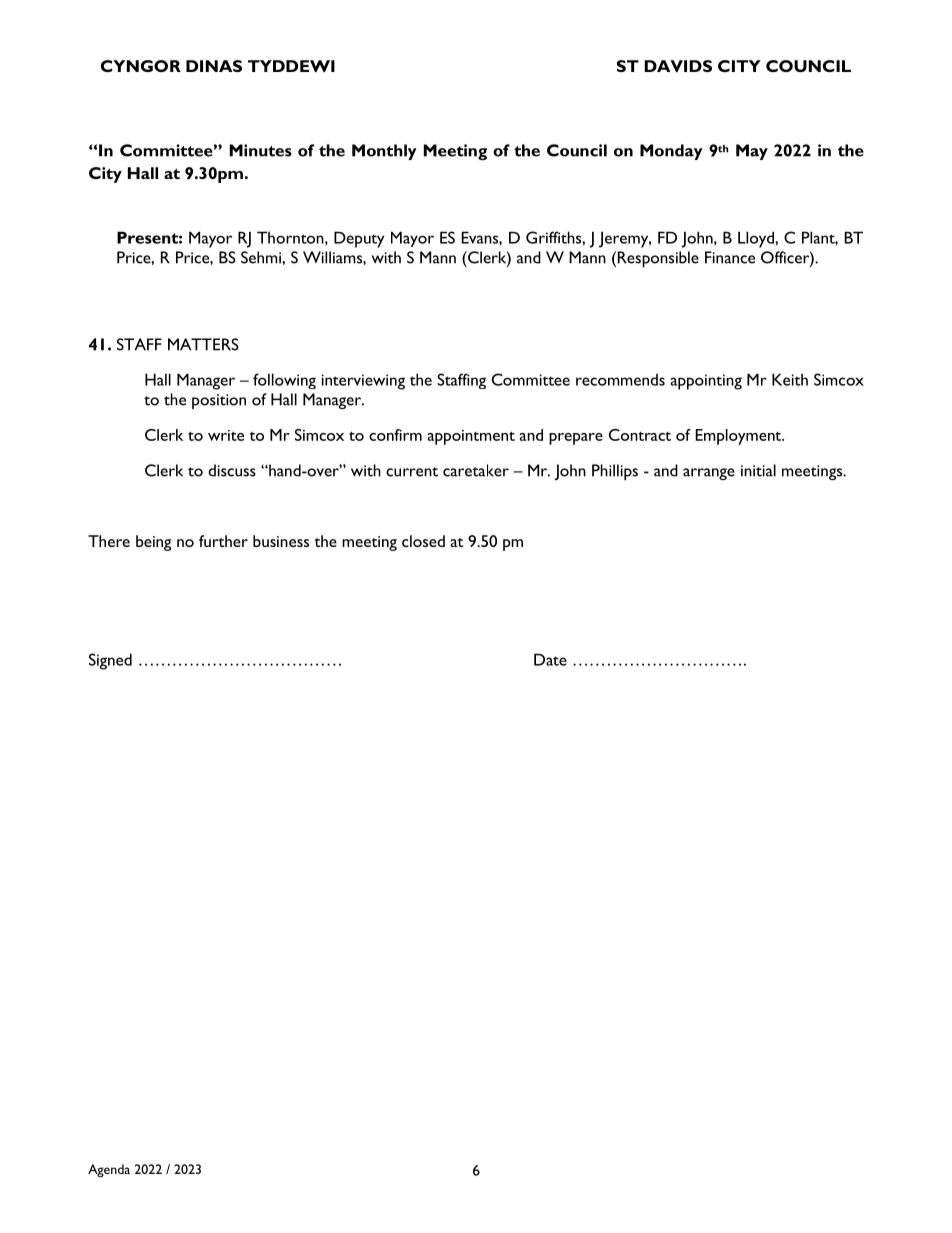 The height and width of the document is (1233, 952). Describe the element at coordinates (423, 541) in the document. I see `closed` at that location.
